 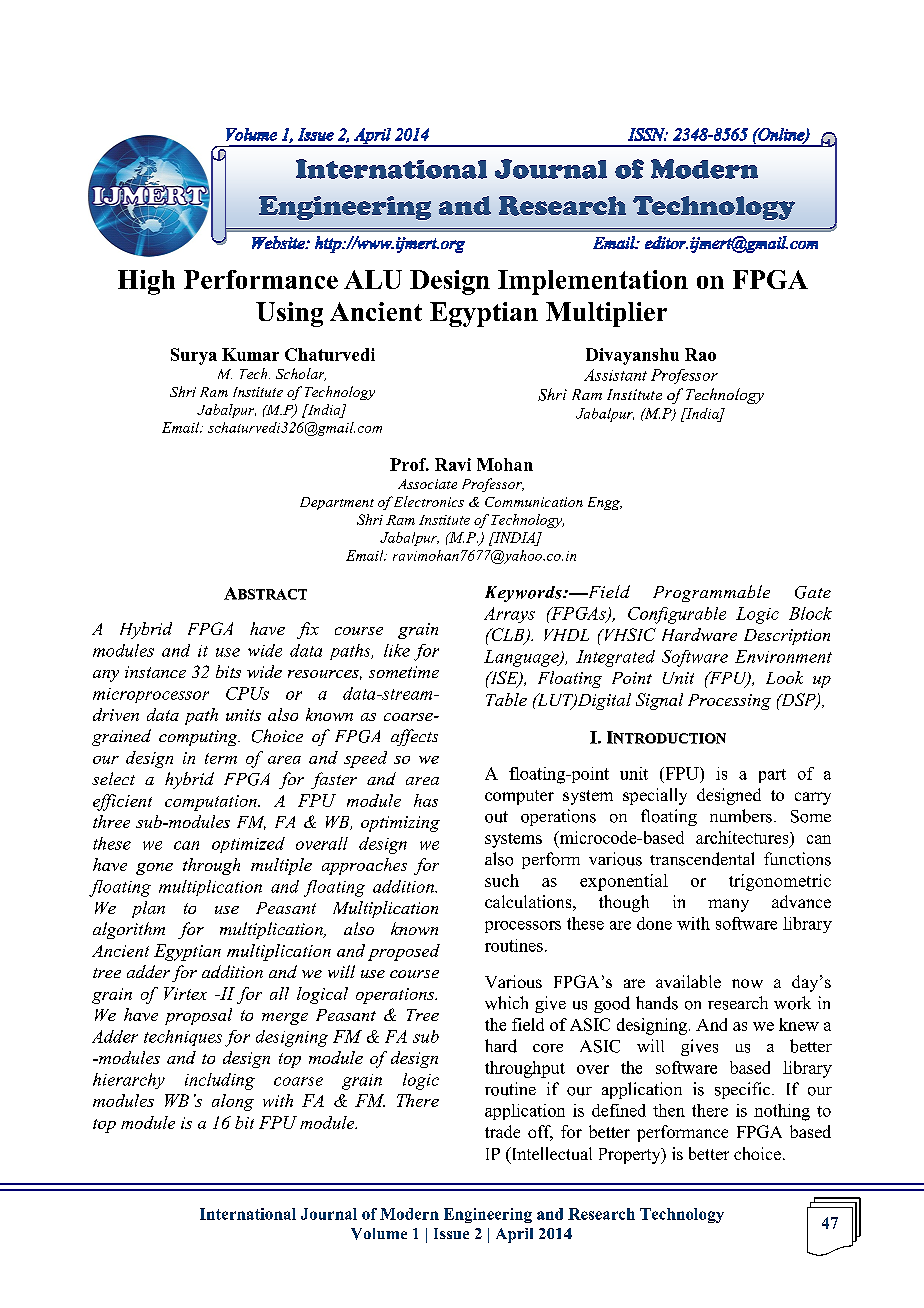 What do you see at coordinates (700, 354) in the page?
I see `Rao` at bounding box center [700, 354].
